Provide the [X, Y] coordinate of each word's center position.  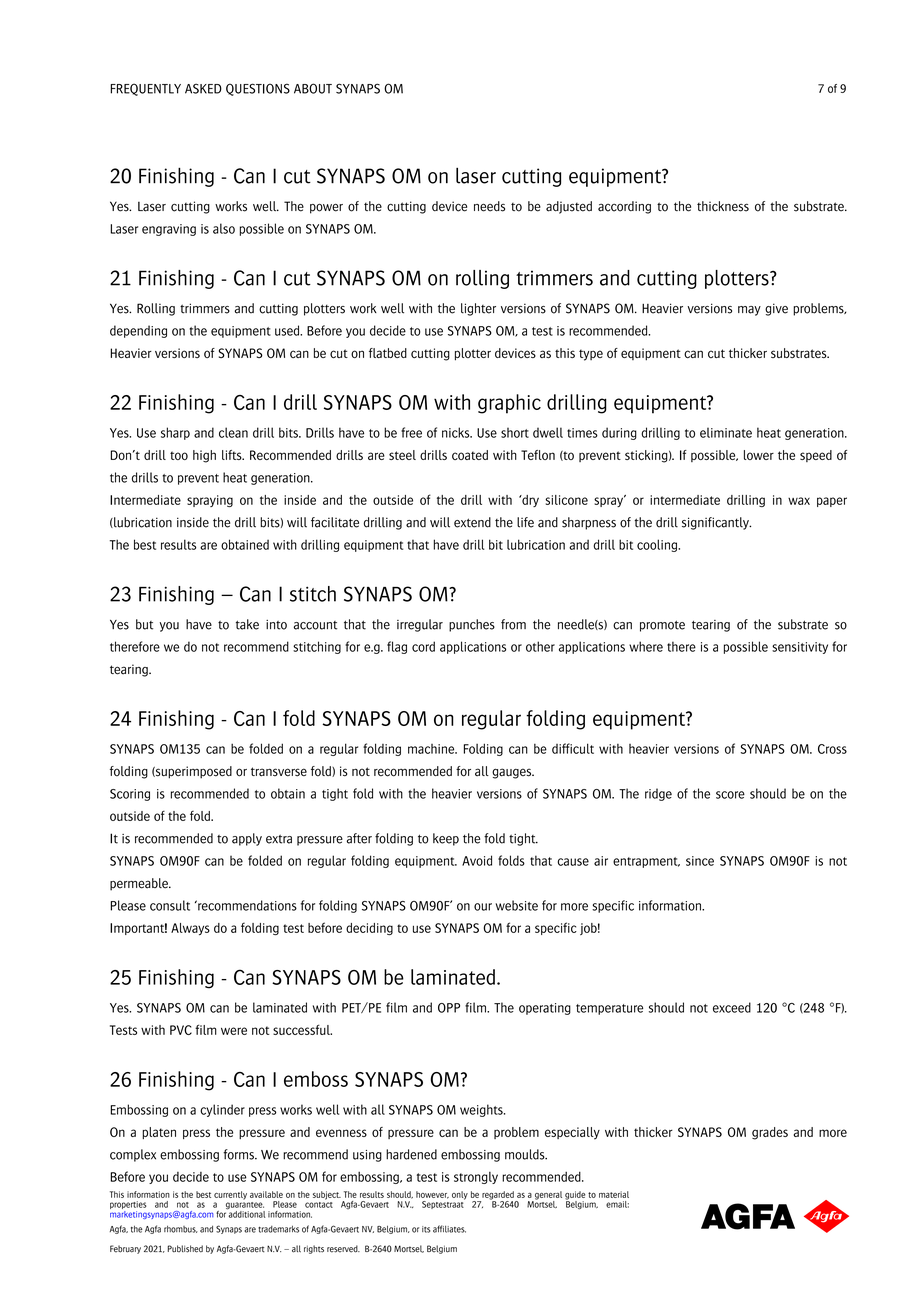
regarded [498, 1196]
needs [489, 206]
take [247, 624]
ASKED [203, 88]
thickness [723, 206]
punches [472, 625]
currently [230, 1195]
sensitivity [800, 648]
